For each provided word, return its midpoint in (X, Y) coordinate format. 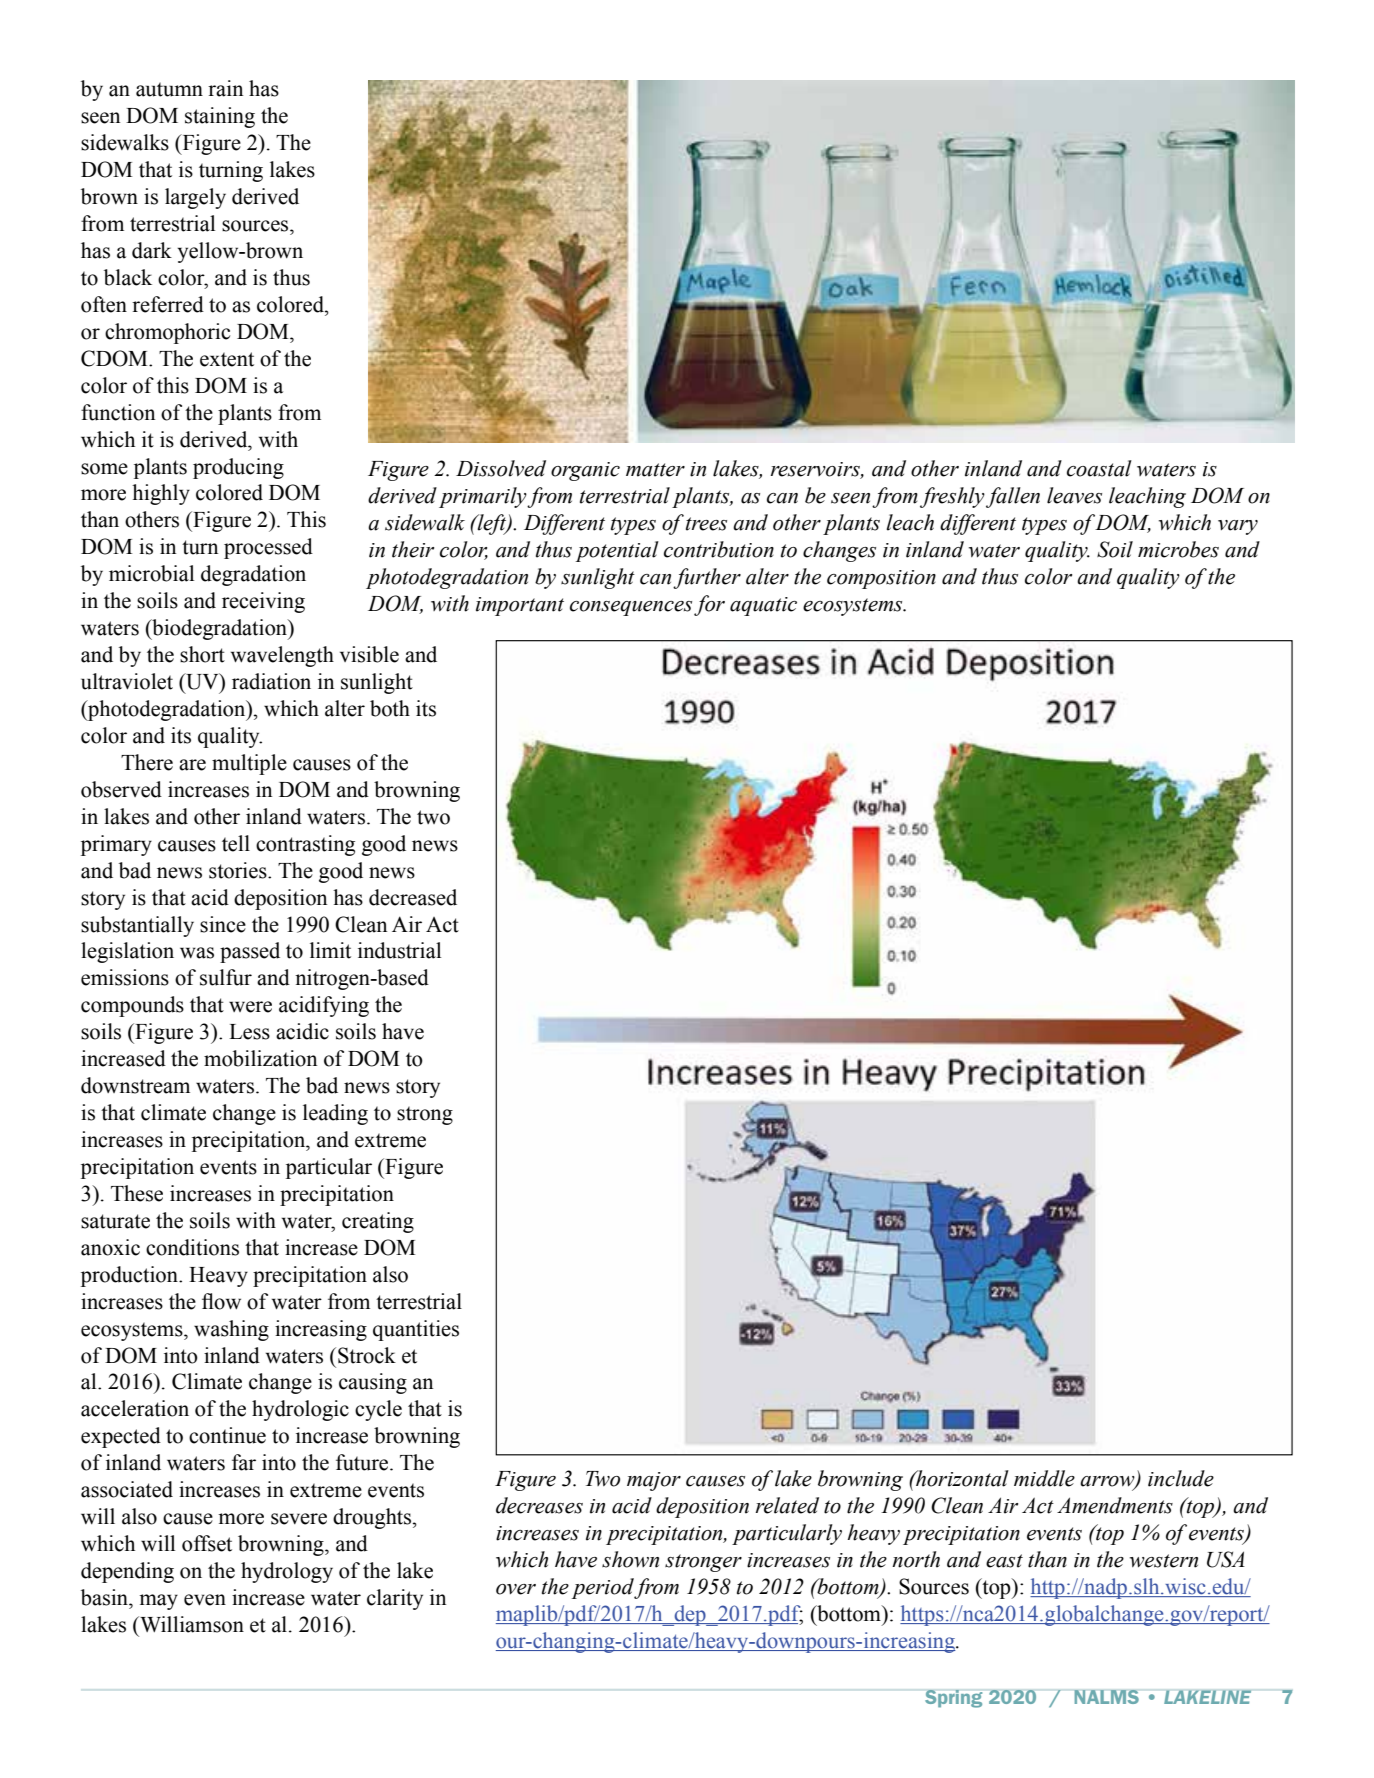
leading (335, 1114)
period (603, 1588)
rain (225, 88)
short (202, 654)
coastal (1099, 468)
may (158, 1602)
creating (378, 1222)
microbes (1178, 549)
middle (1044, 1478)
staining (220, 117)
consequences (631, 608)
